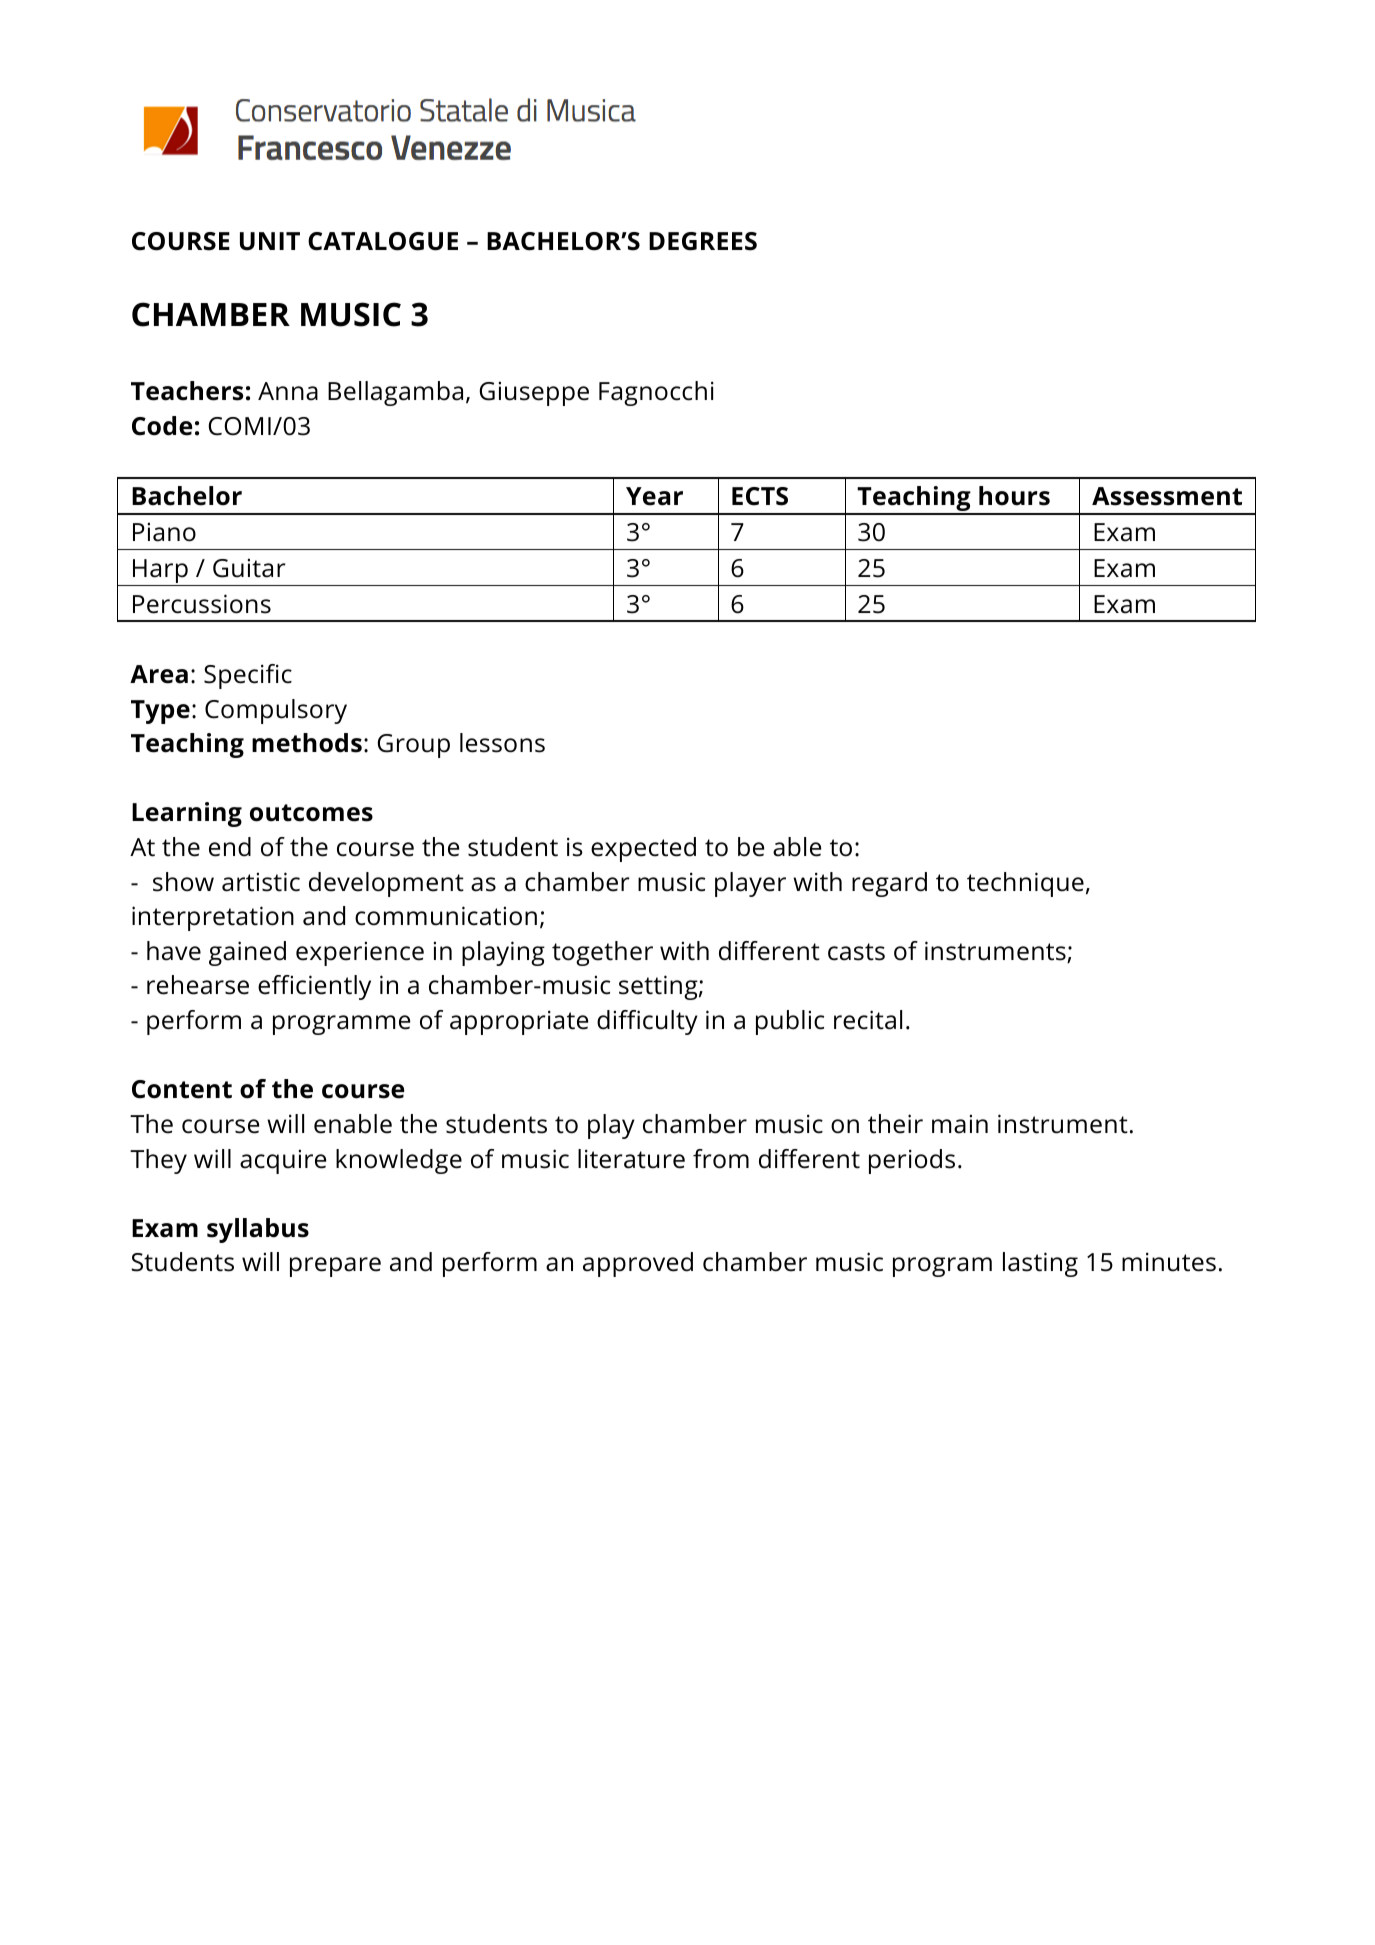 The image size is (1375, 1945). I want to click on interpretation, so click(213, 918).
